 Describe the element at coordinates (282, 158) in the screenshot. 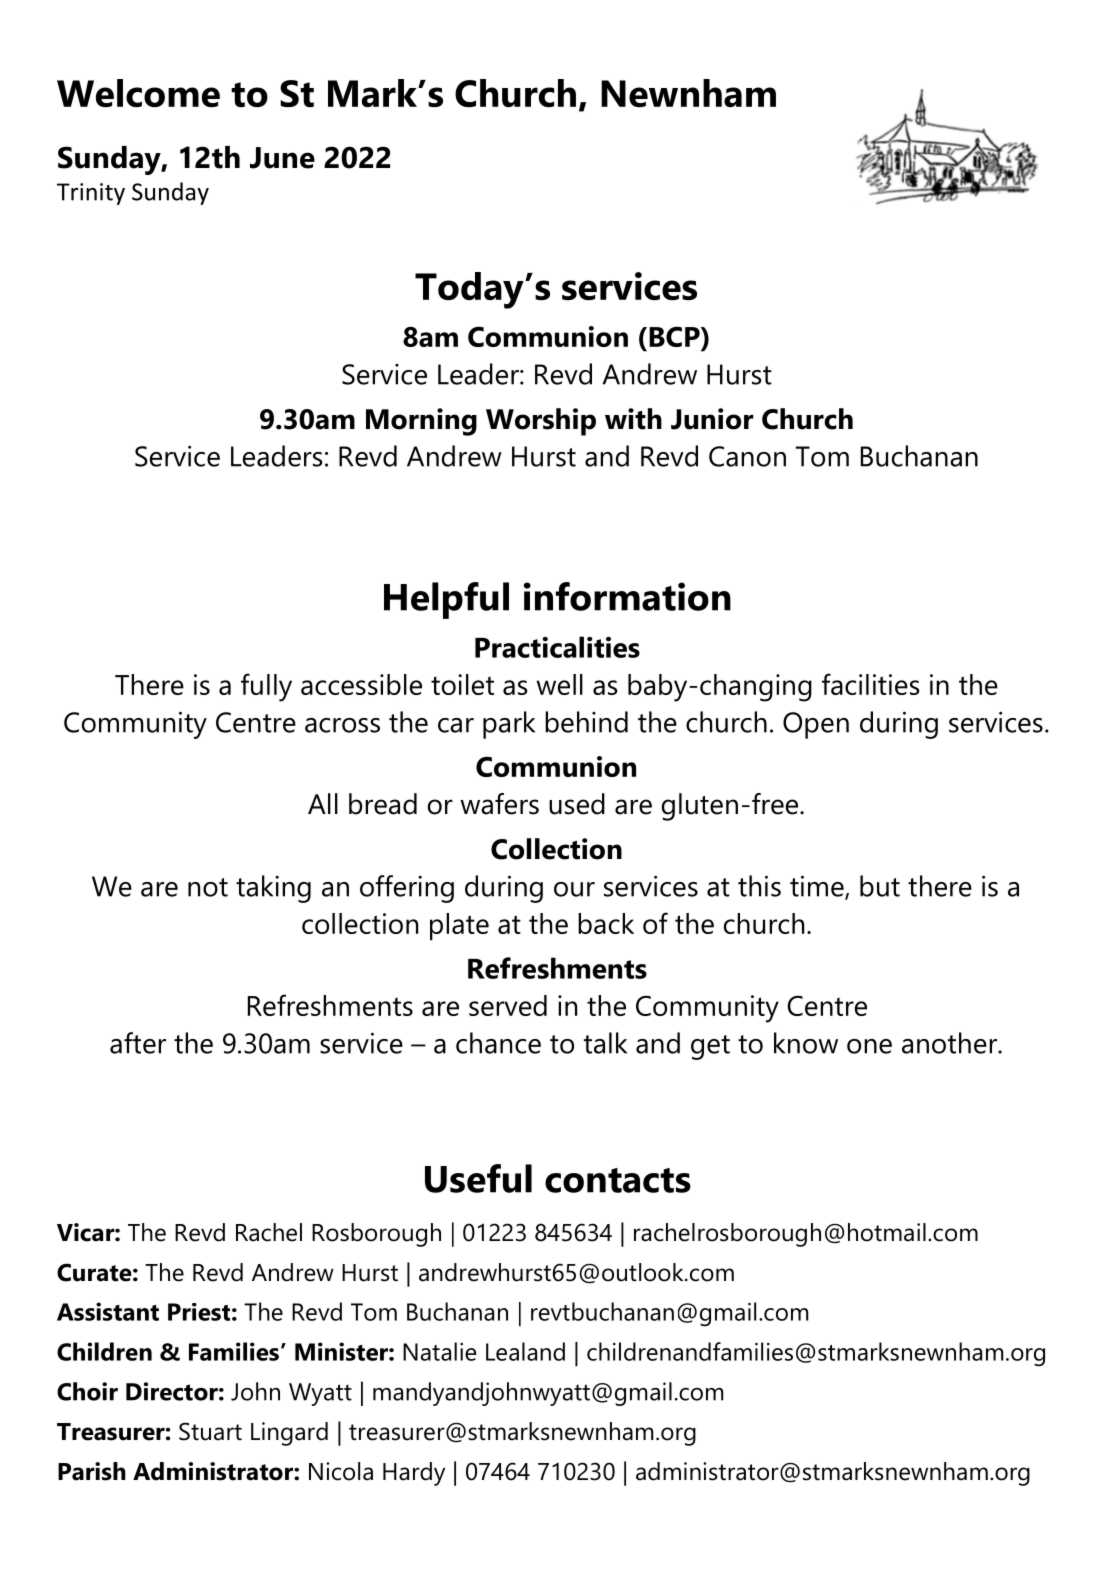

I see `June` at that location.
